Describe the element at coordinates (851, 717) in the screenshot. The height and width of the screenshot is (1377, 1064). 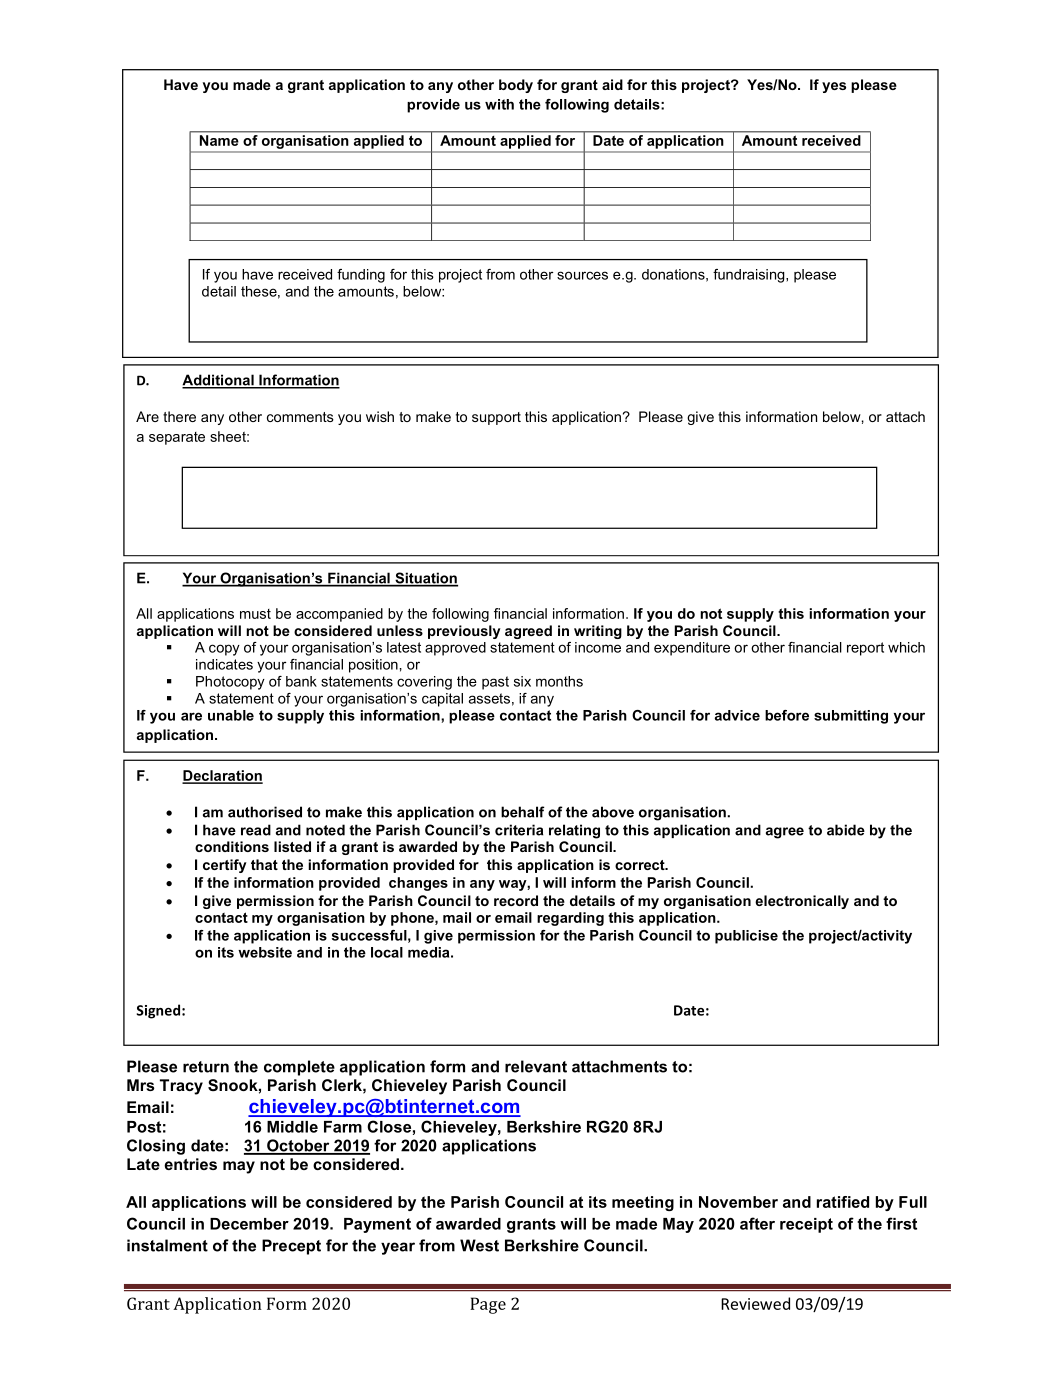
I see `submitting` at that location.
